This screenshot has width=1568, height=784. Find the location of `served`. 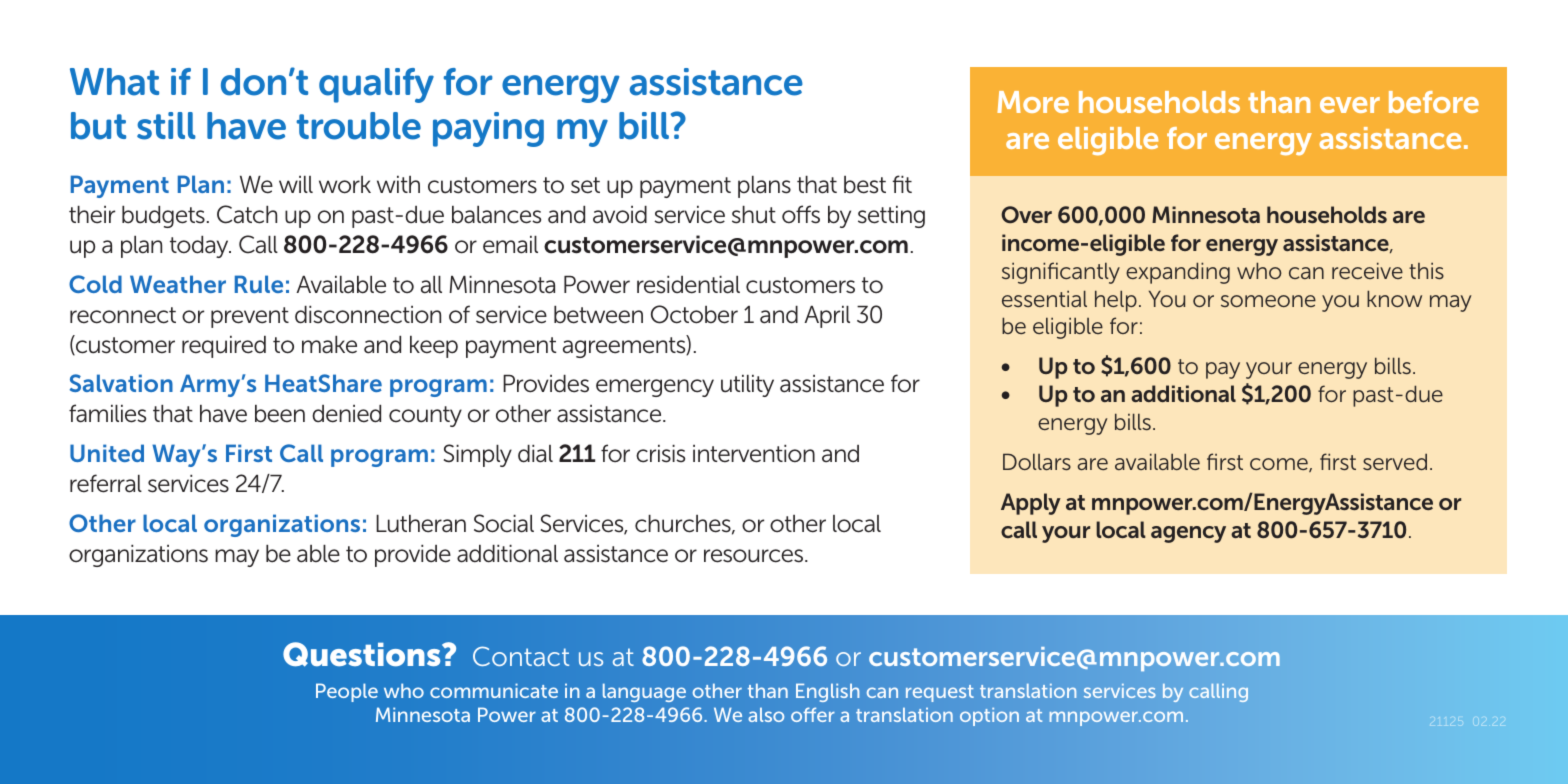

served is located at coordinates (1395, 461).
